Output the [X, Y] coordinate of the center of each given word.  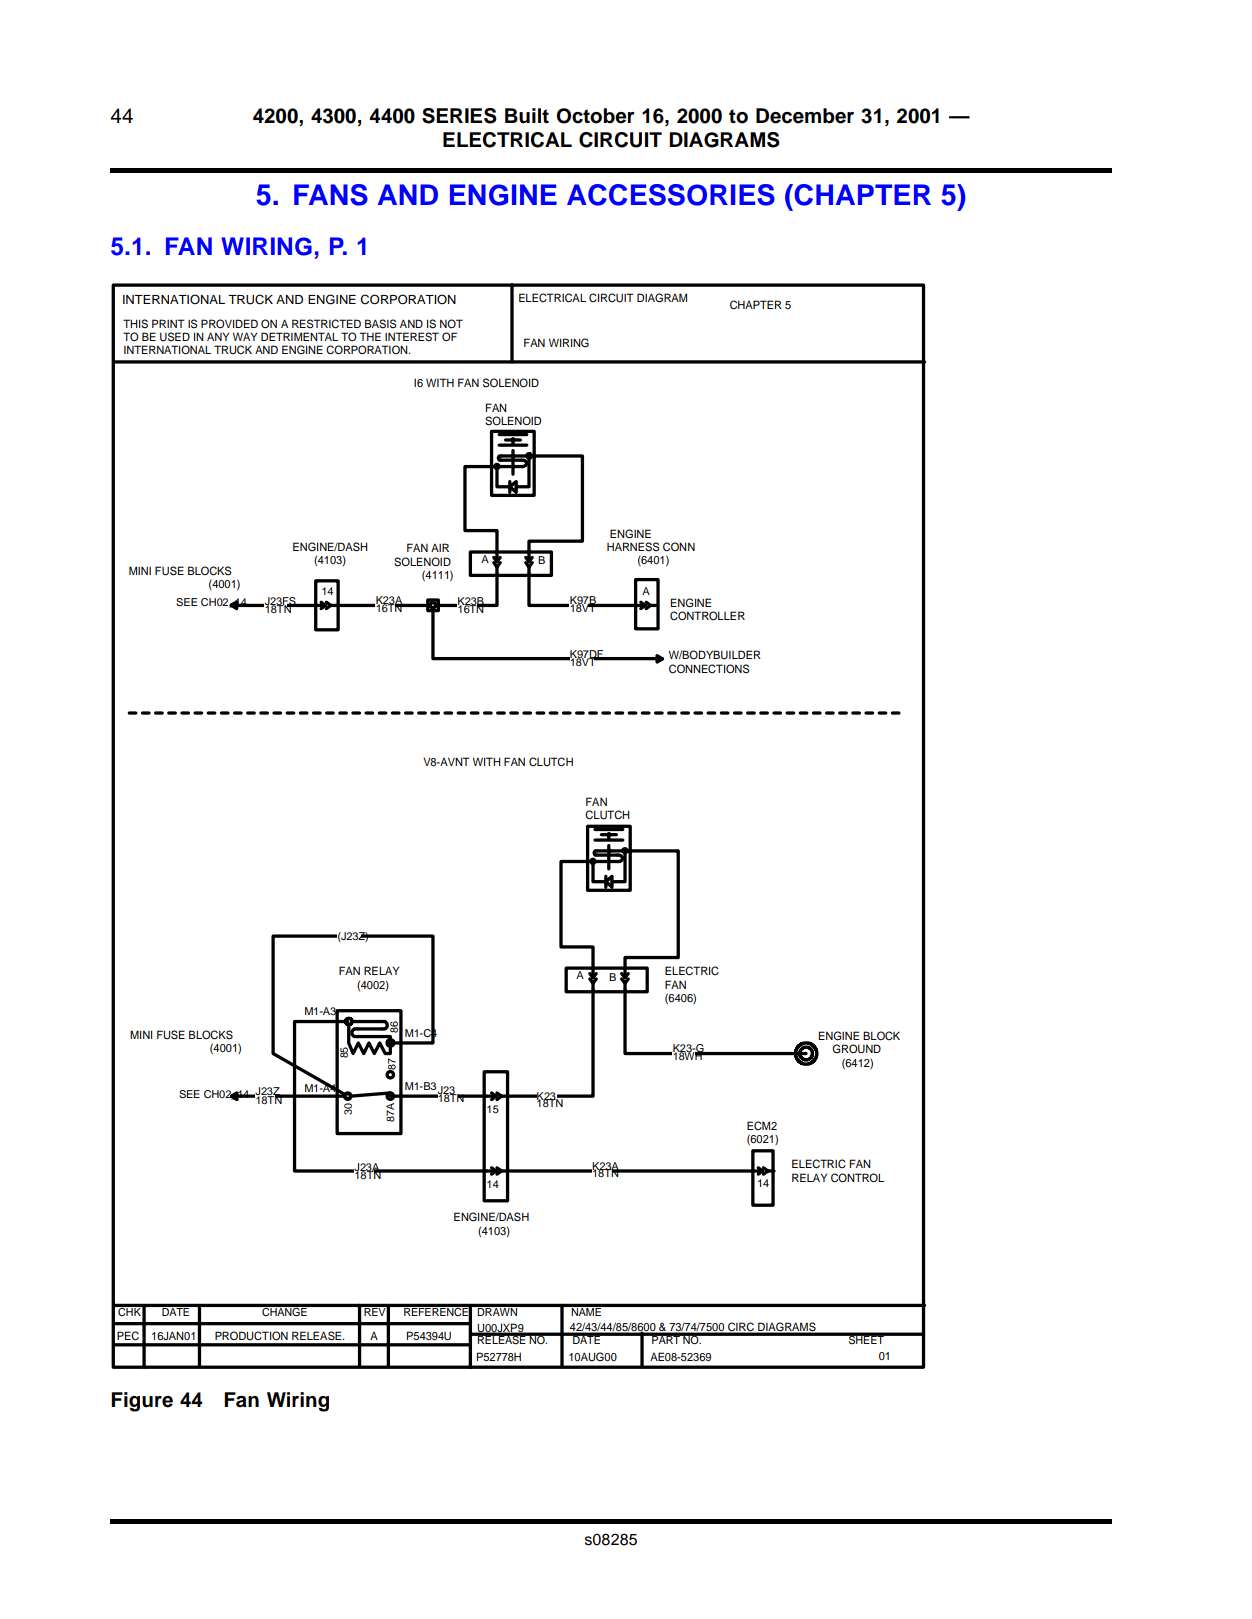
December [805, 116]
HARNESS [633, 547]
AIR [440, 547]
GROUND [856, 1049]
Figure [142, 1402]
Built [527, 116]
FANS [331, 195]
